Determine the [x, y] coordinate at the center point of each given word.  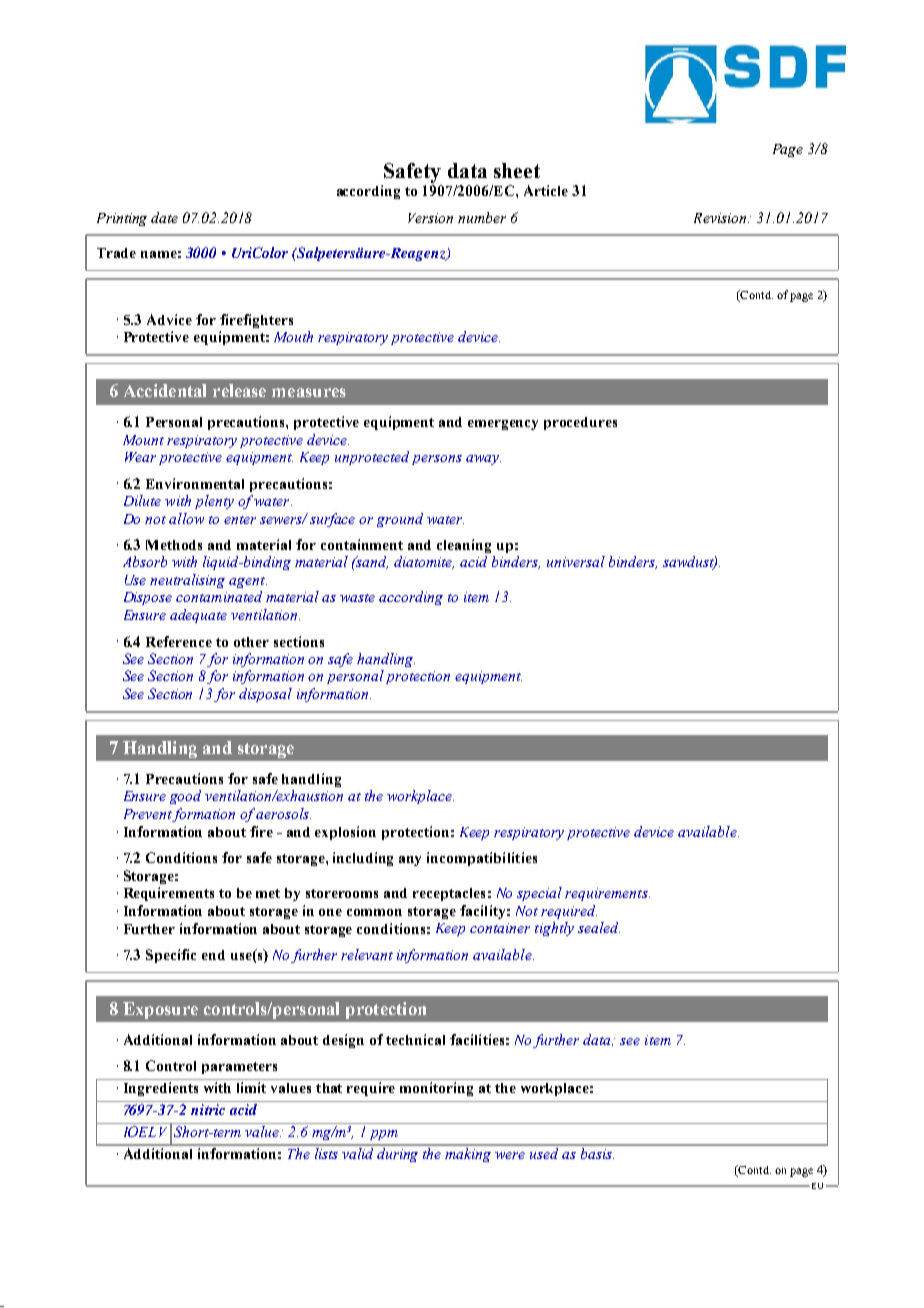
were [510, 1155]
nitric [208, 1109]
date [164, 217]
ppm [384, 1135]
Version [430, 218]
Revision [721, 218]
